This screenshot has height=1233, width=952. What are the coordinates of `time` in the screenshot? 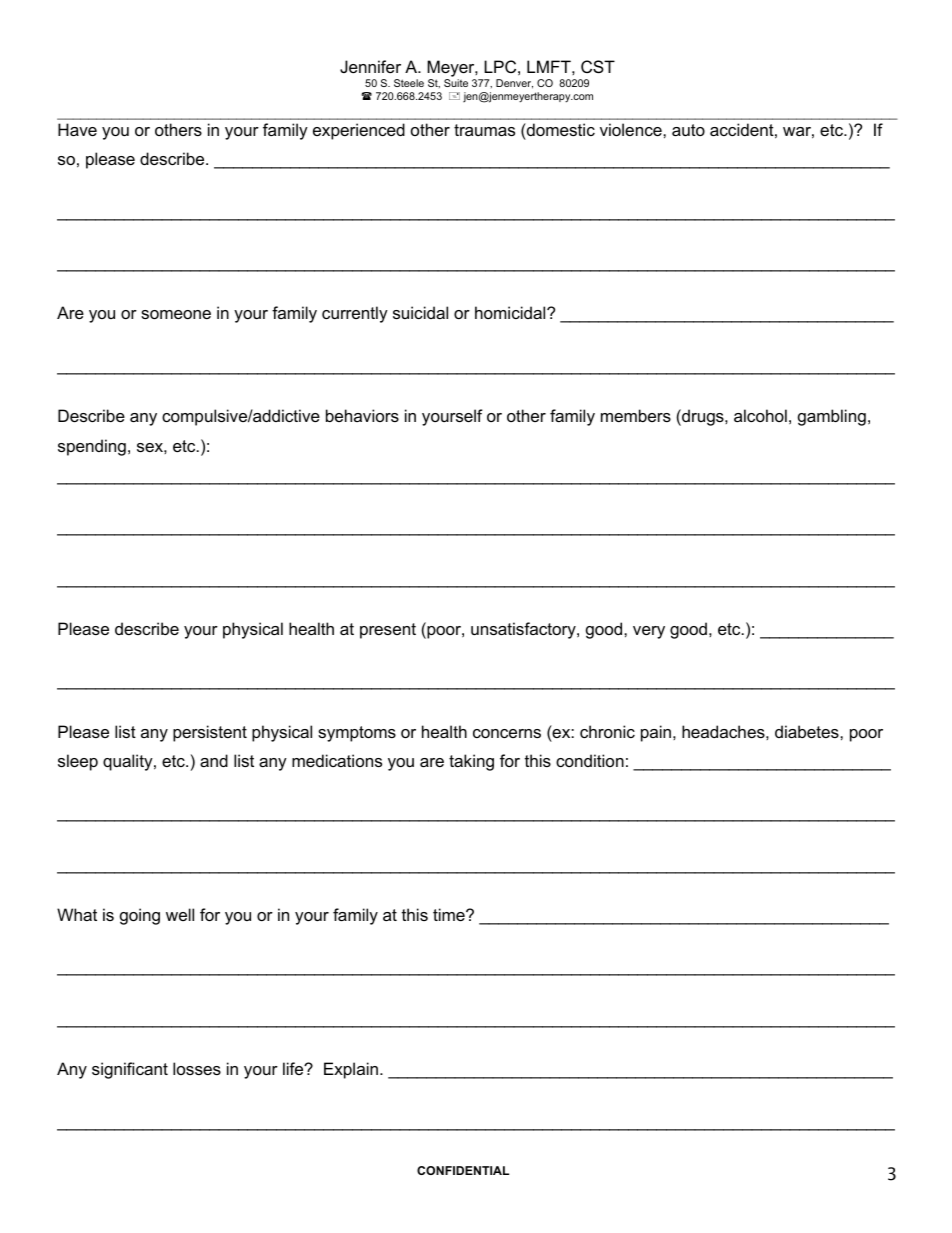 It's located at (450, 914).
